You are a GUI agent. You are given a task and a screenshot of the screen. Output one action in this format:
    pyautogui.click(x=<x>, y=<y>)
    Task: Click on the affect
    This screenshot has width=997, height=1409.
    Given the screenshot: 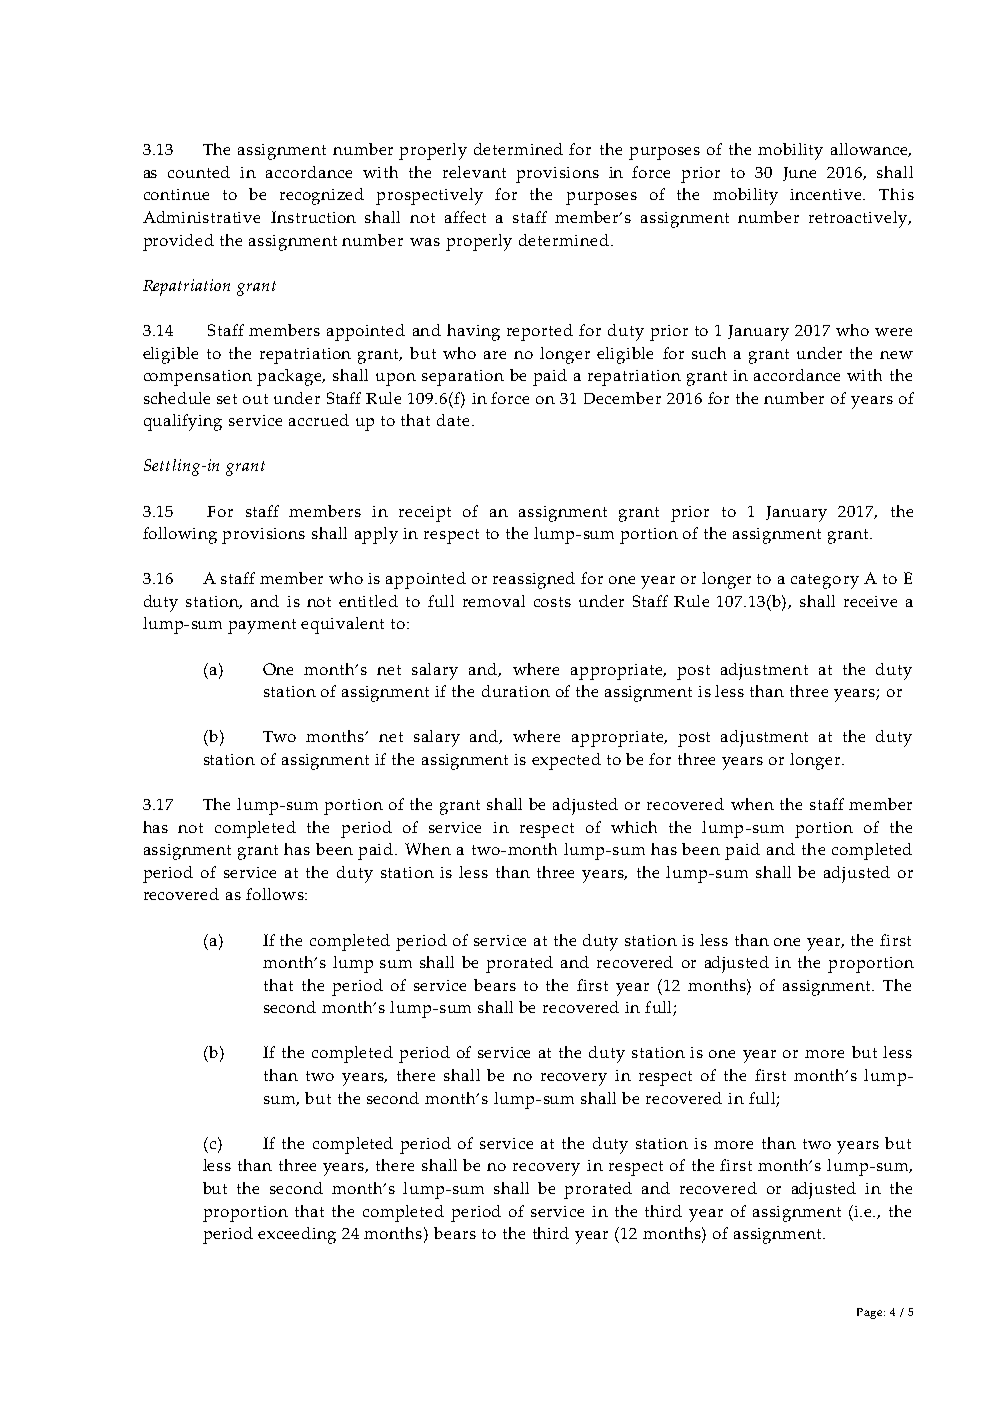 What is the action you would take?
    pyautogui.click(x=465, y=217)
